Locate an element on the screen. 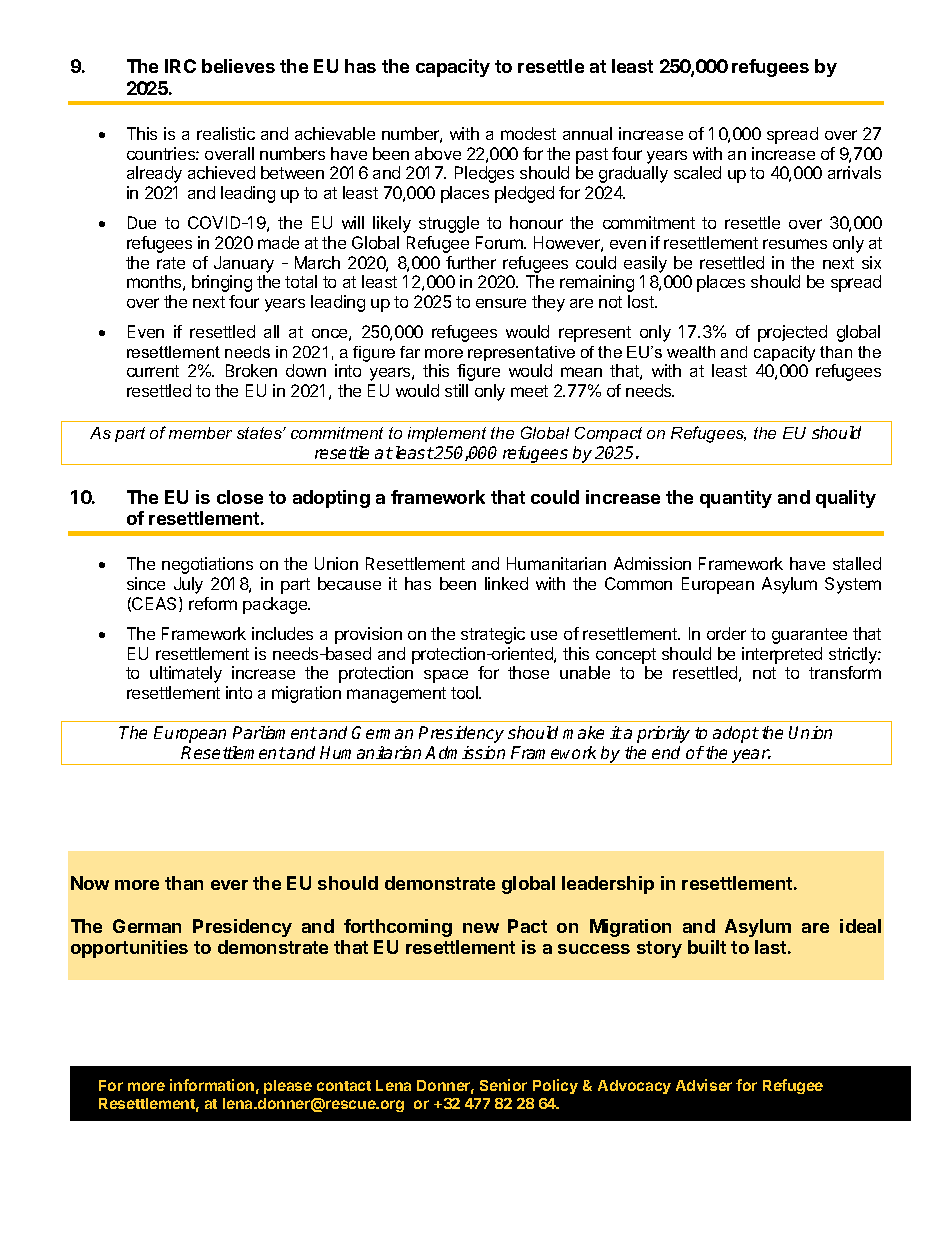 Image resolution: width=952 pixels, height=1233 pixels. System is located at coordinates (853, 585).
